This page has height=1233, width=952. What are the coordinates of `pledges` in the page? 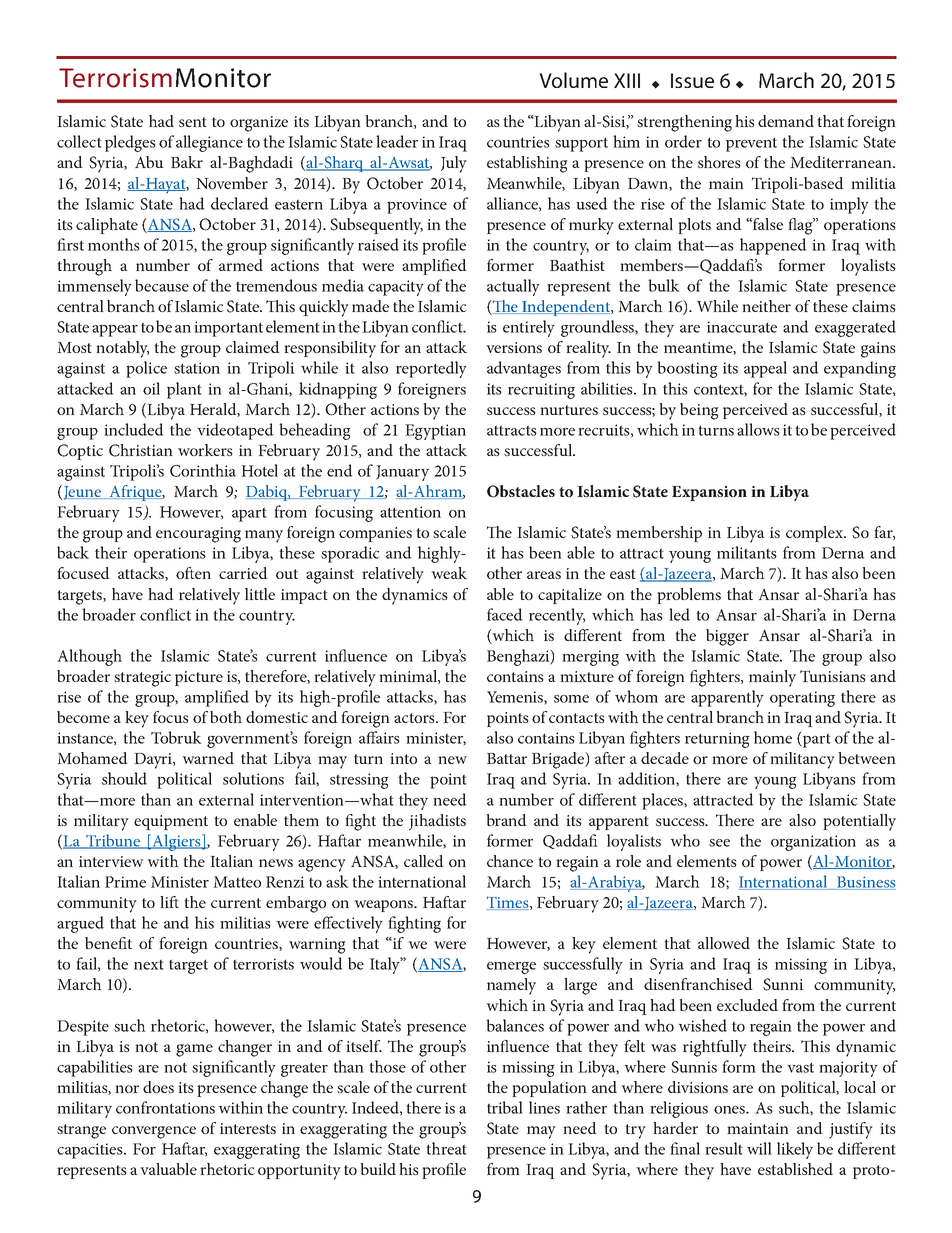 It's located at (130, 143).
